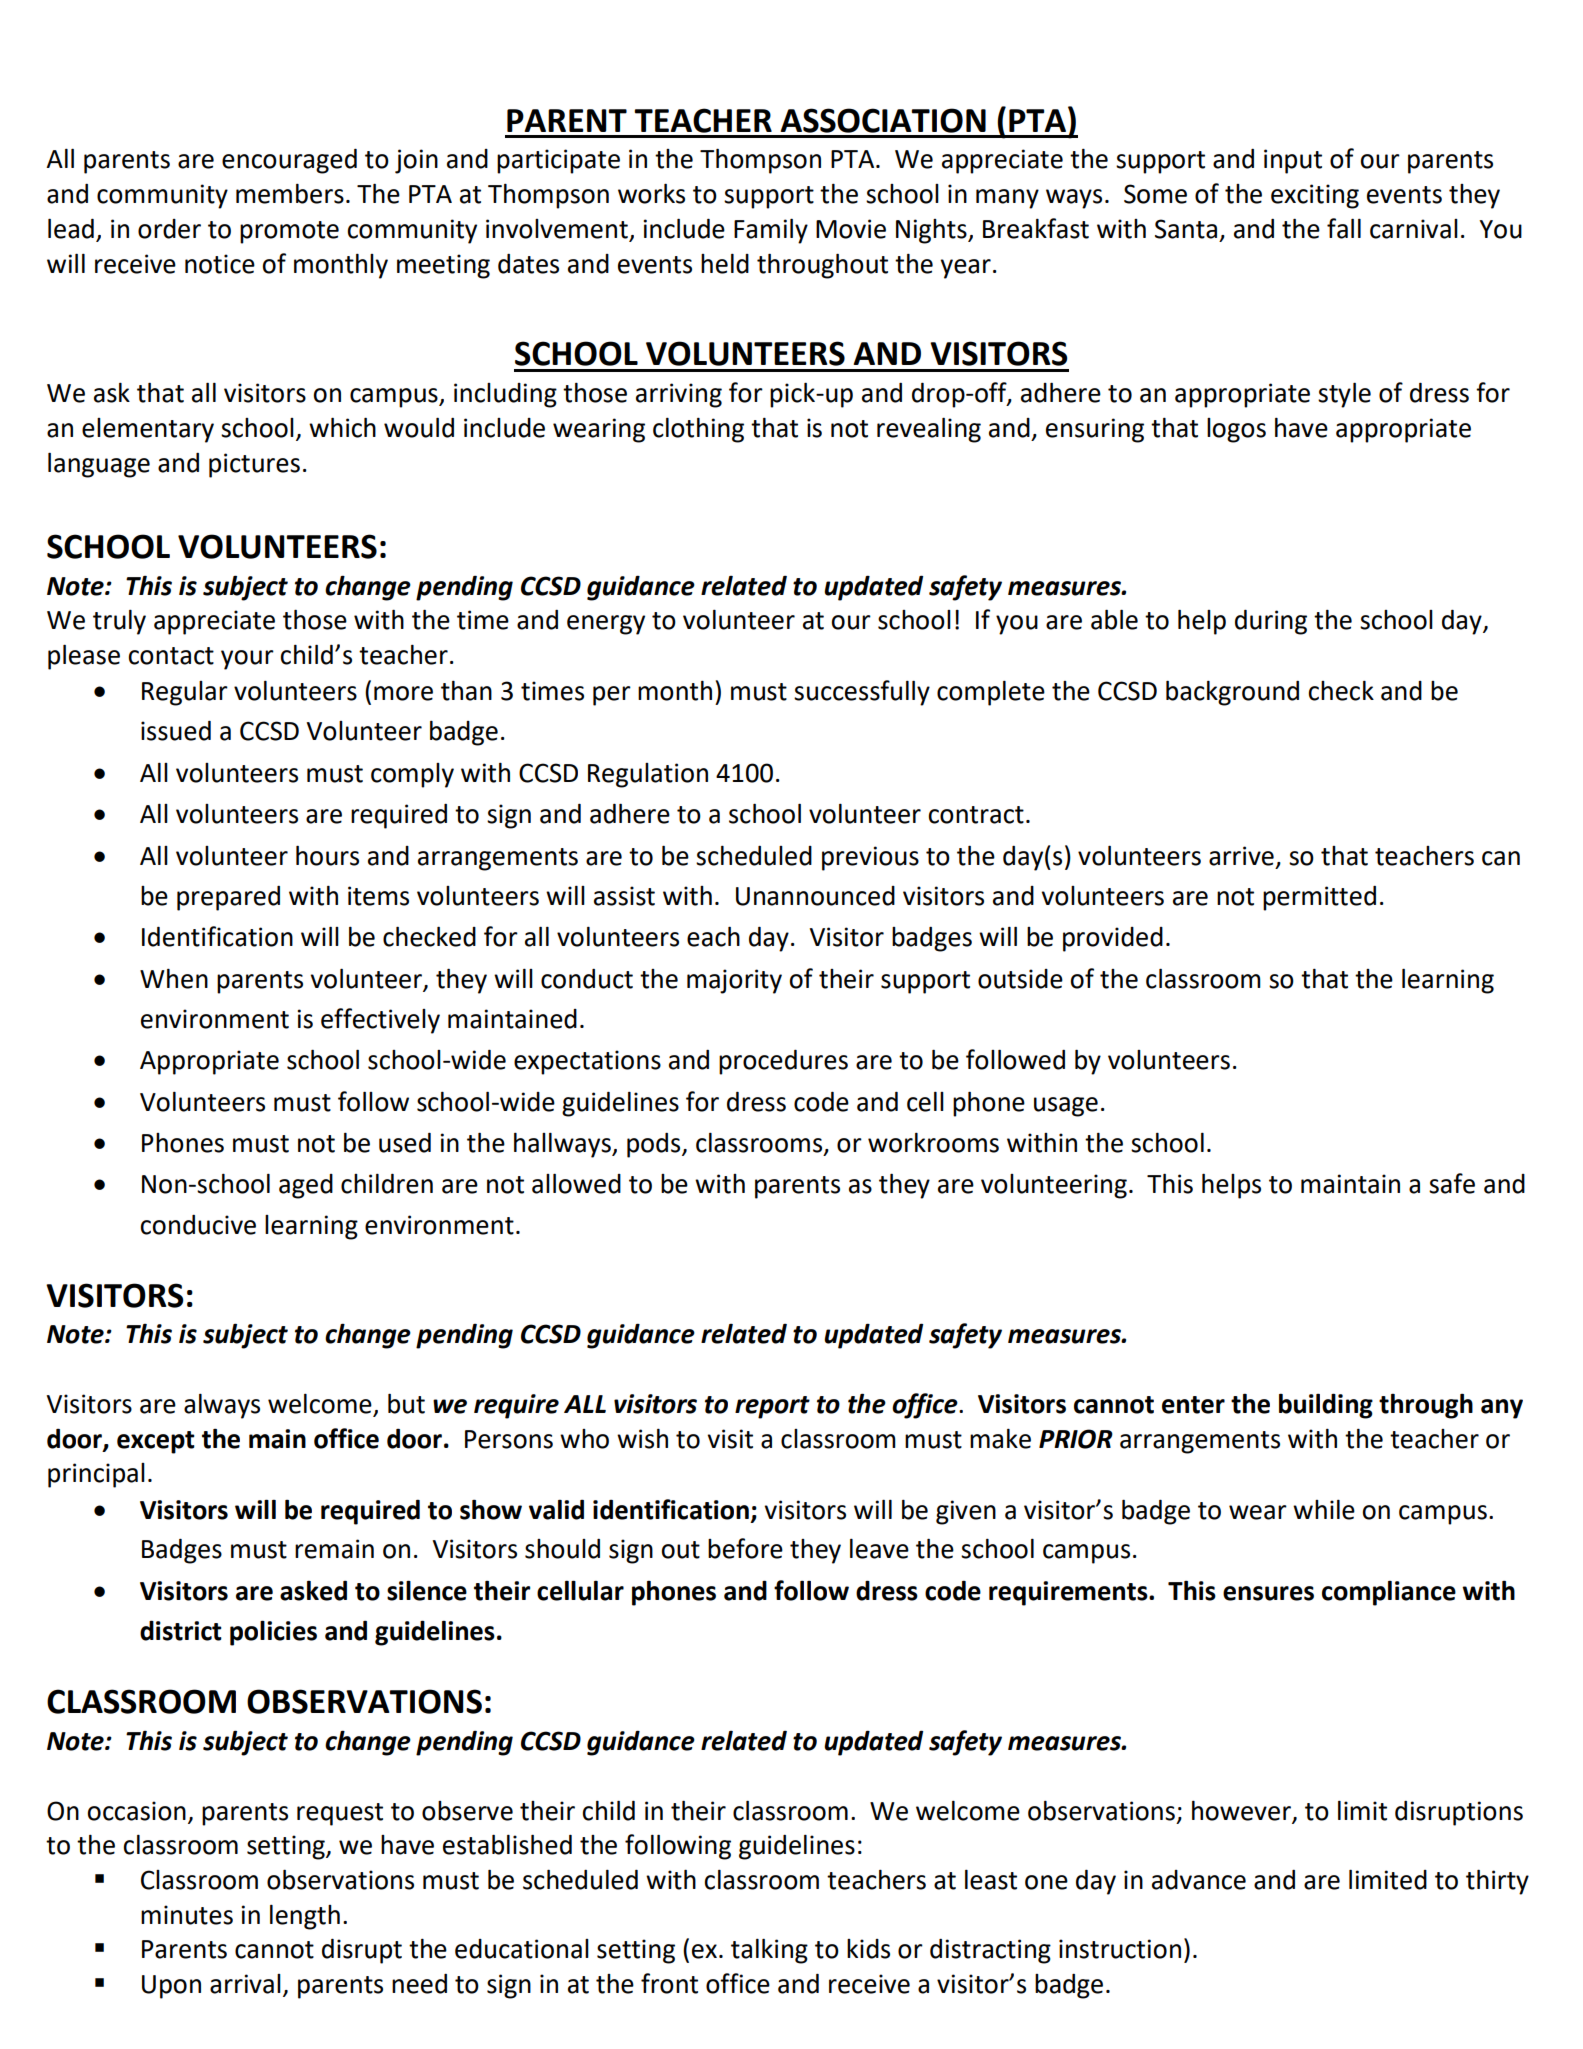 The image size is (1583, 2049). I want to click on Family, so click(771, 231).
